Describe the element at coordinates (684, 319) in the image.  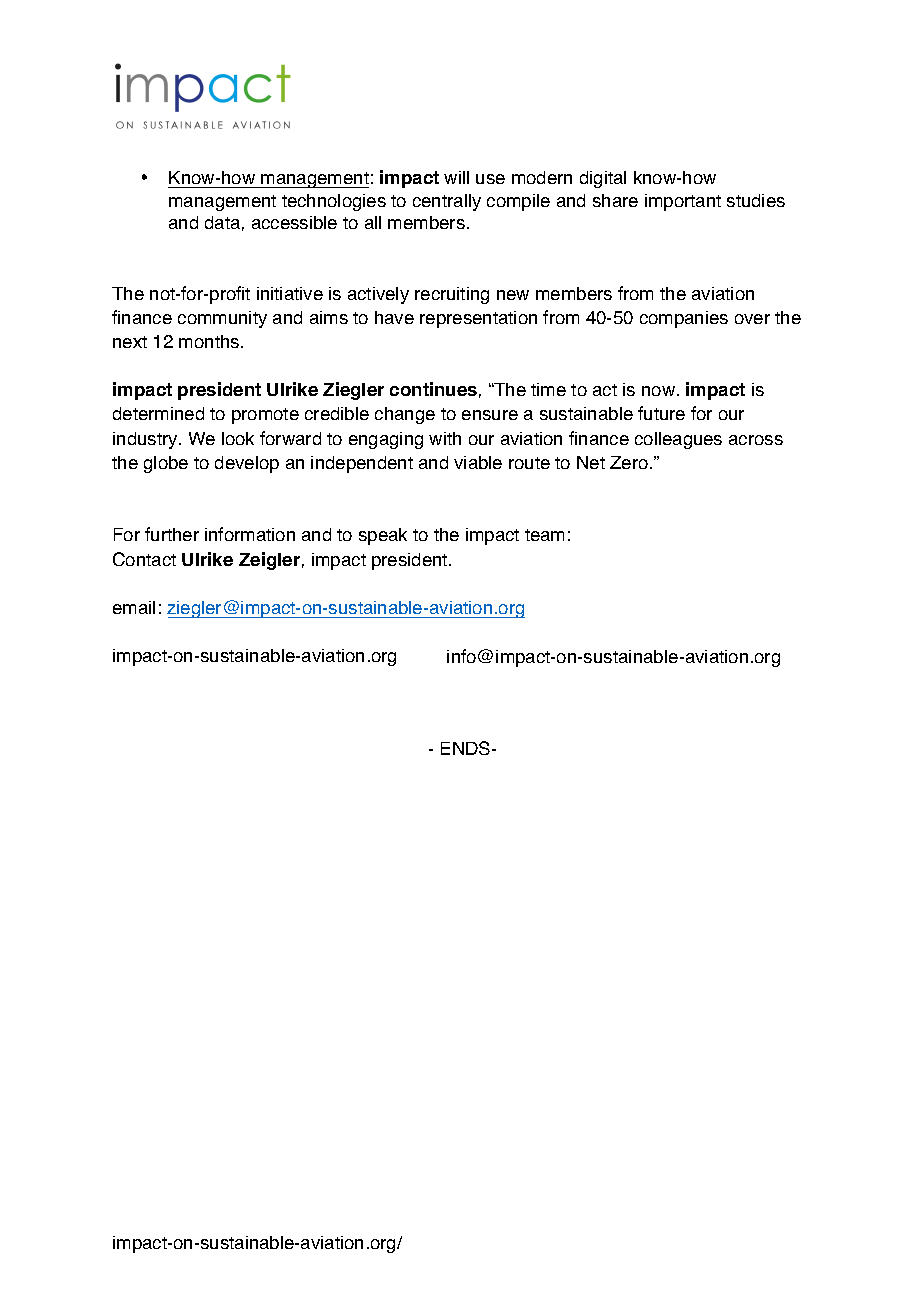
I see `companies` at that location.
